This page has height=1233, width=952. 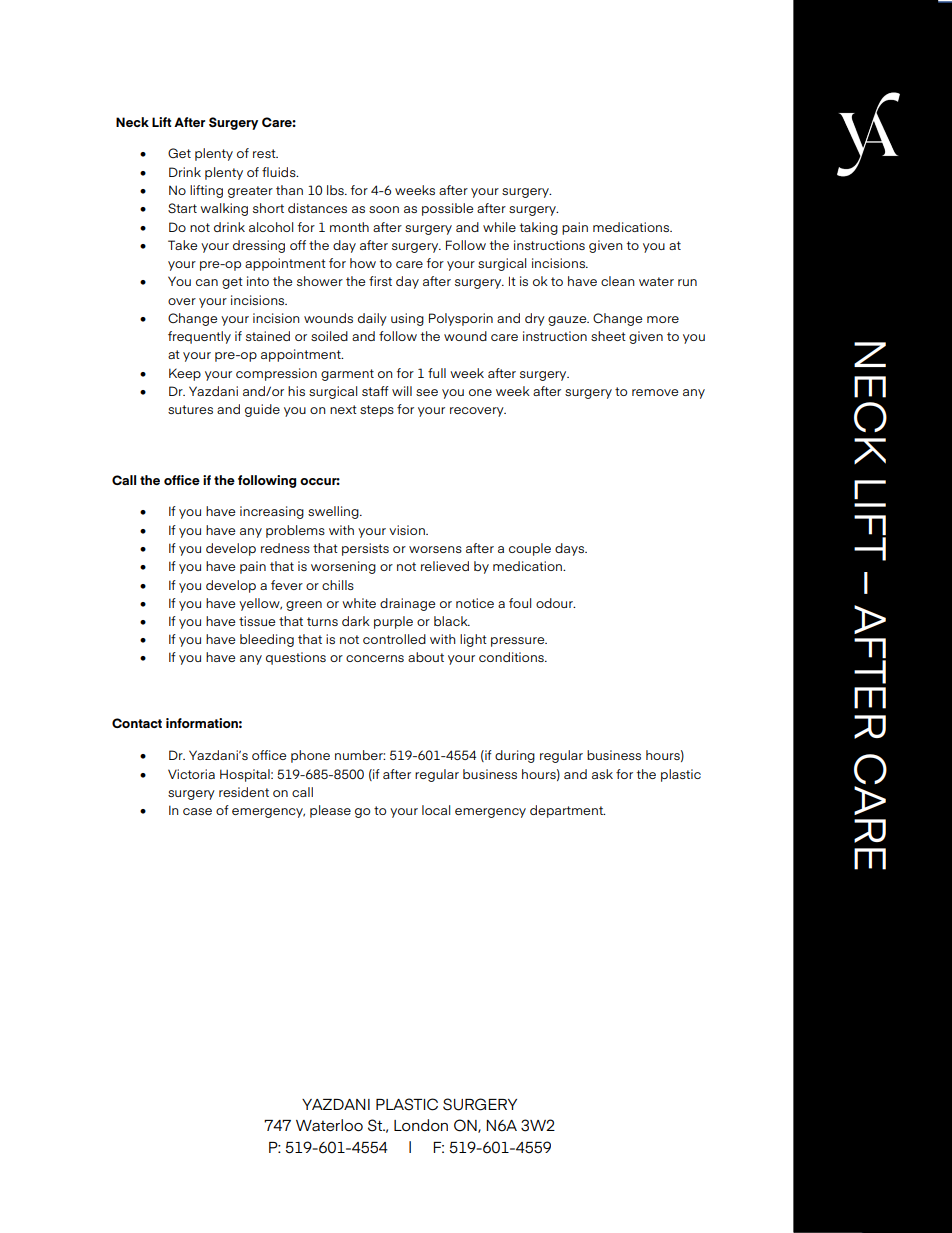 What do you see at coordinates (402, 391) in the page?
I see `will` at bounding box center [402, 391].
